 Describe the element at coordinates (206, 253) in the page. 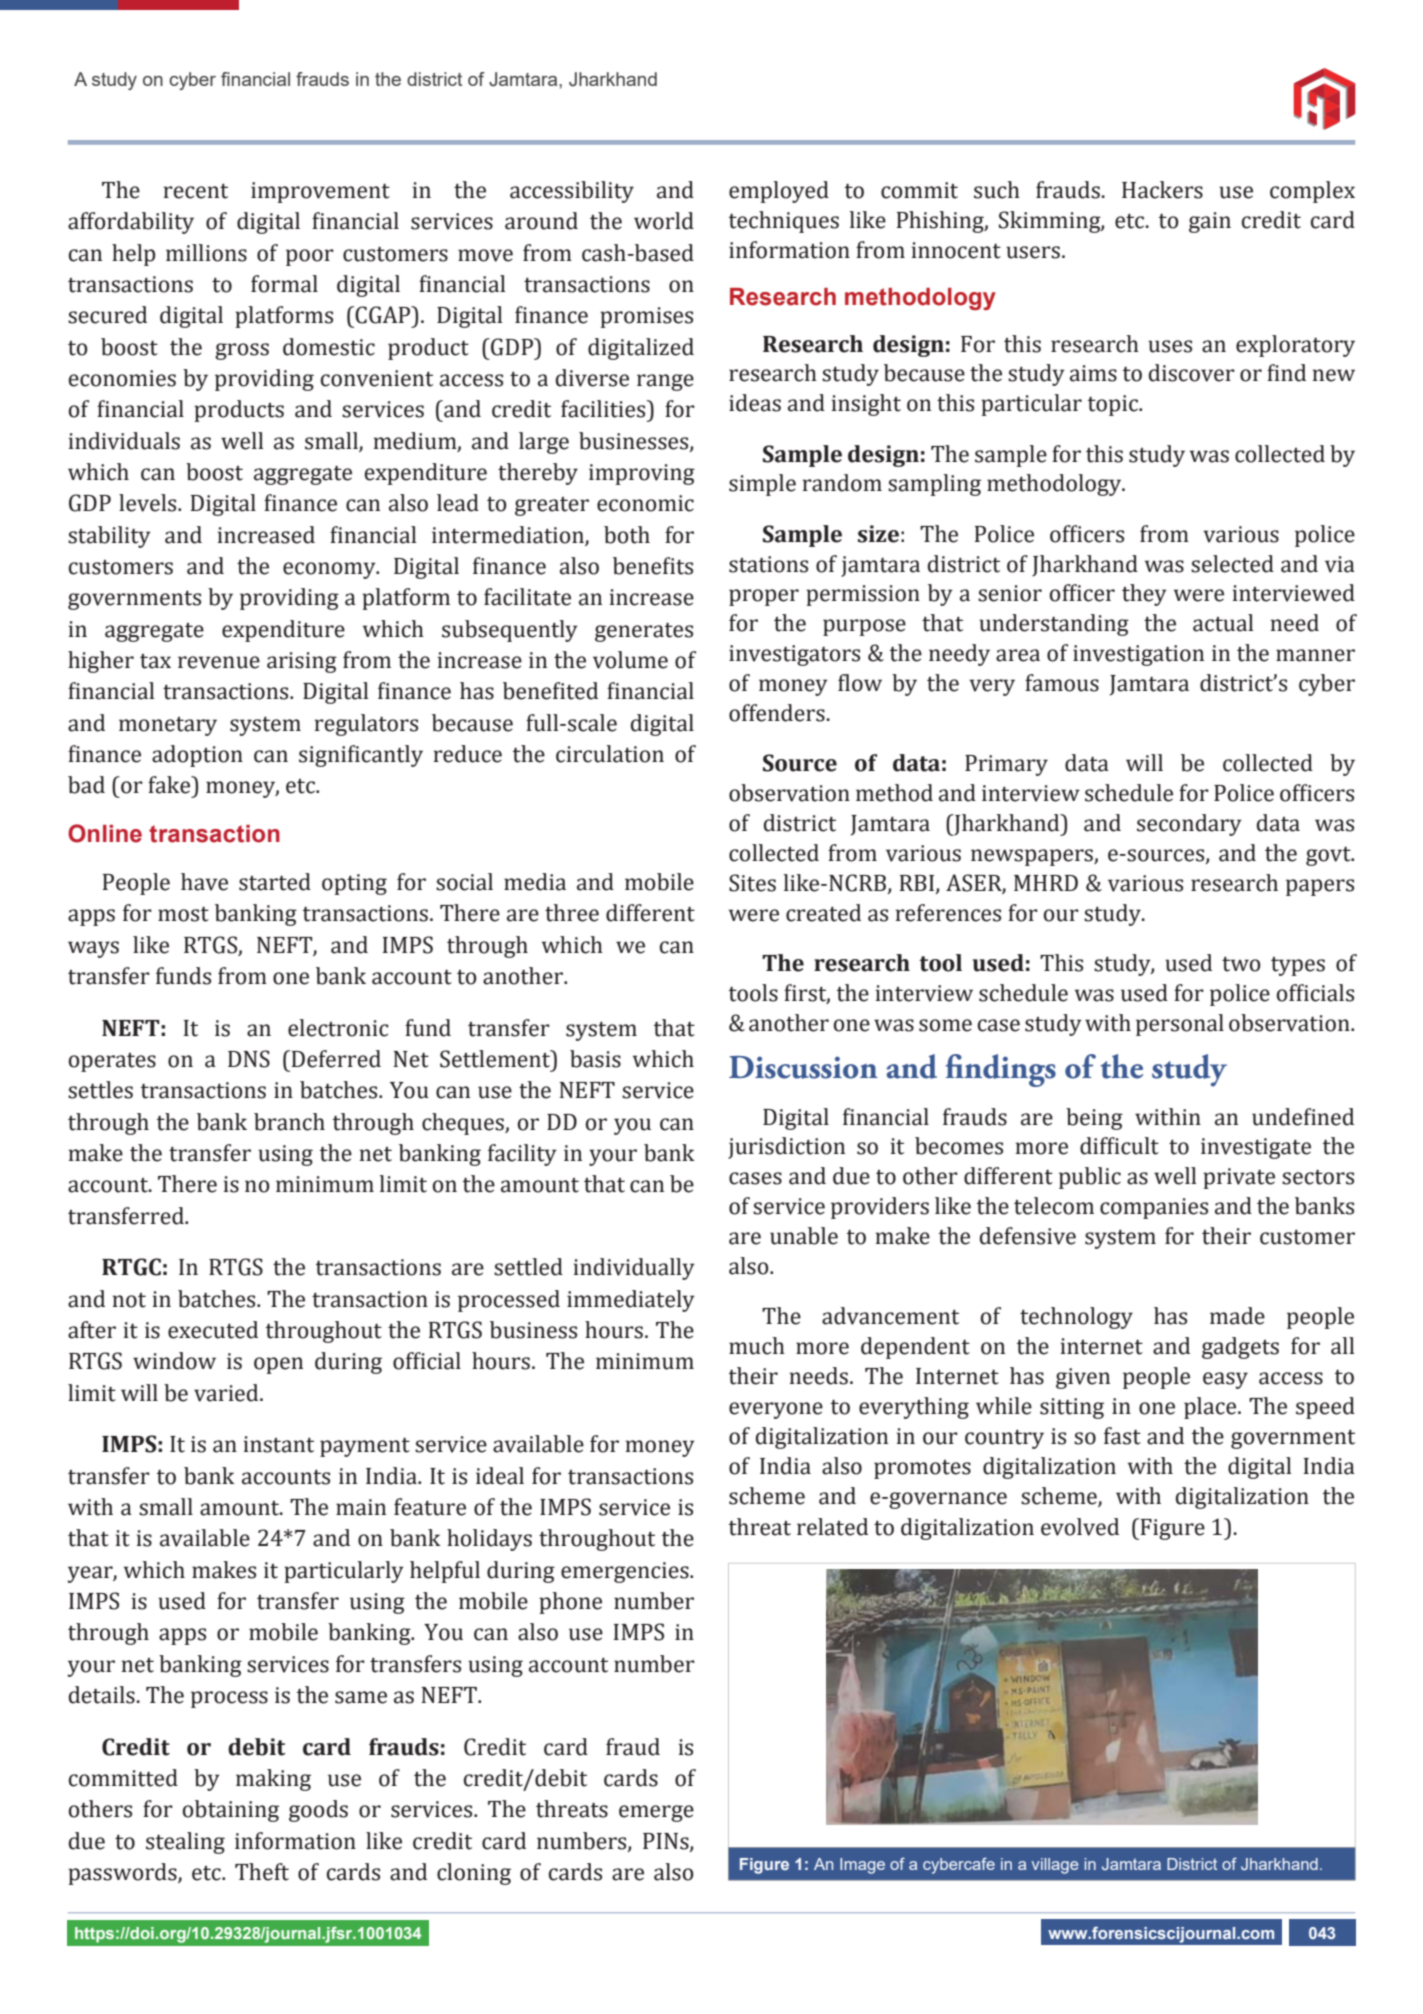

I see `millions` at that location.
